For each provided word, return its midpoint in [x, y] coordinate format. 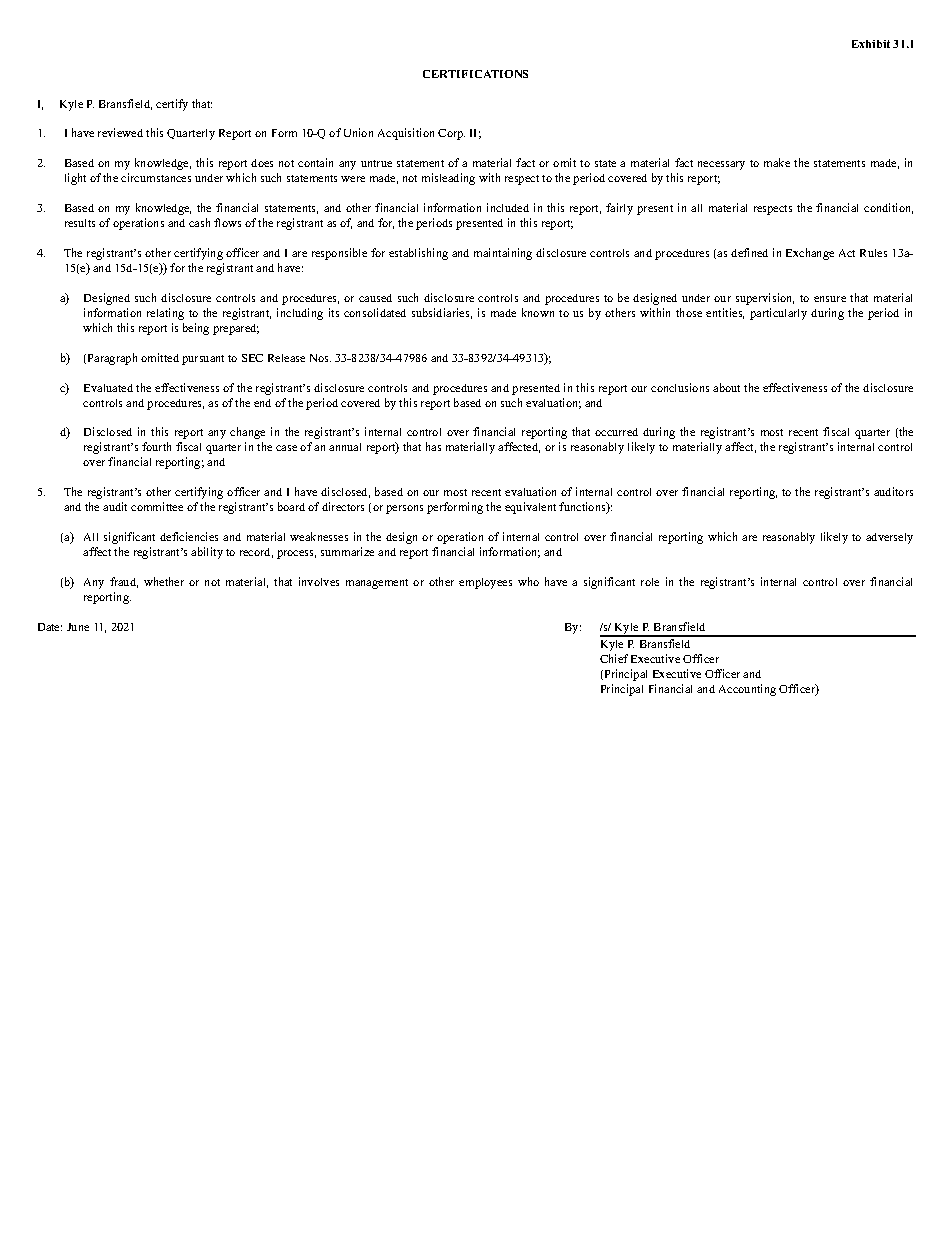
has [433, 446]
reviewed [120, 132]
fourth [156, 446]
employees [485, 583]
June [78, 627]
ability [207, 553]
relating [165, 314]
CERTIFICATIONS [475, 74]
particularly [778, 314]
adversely [889, 538]
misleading [448, 179]
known [538, 312]
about [726, 387]
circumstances [156, 177]
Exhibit [871, 44]
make [777, 162]
